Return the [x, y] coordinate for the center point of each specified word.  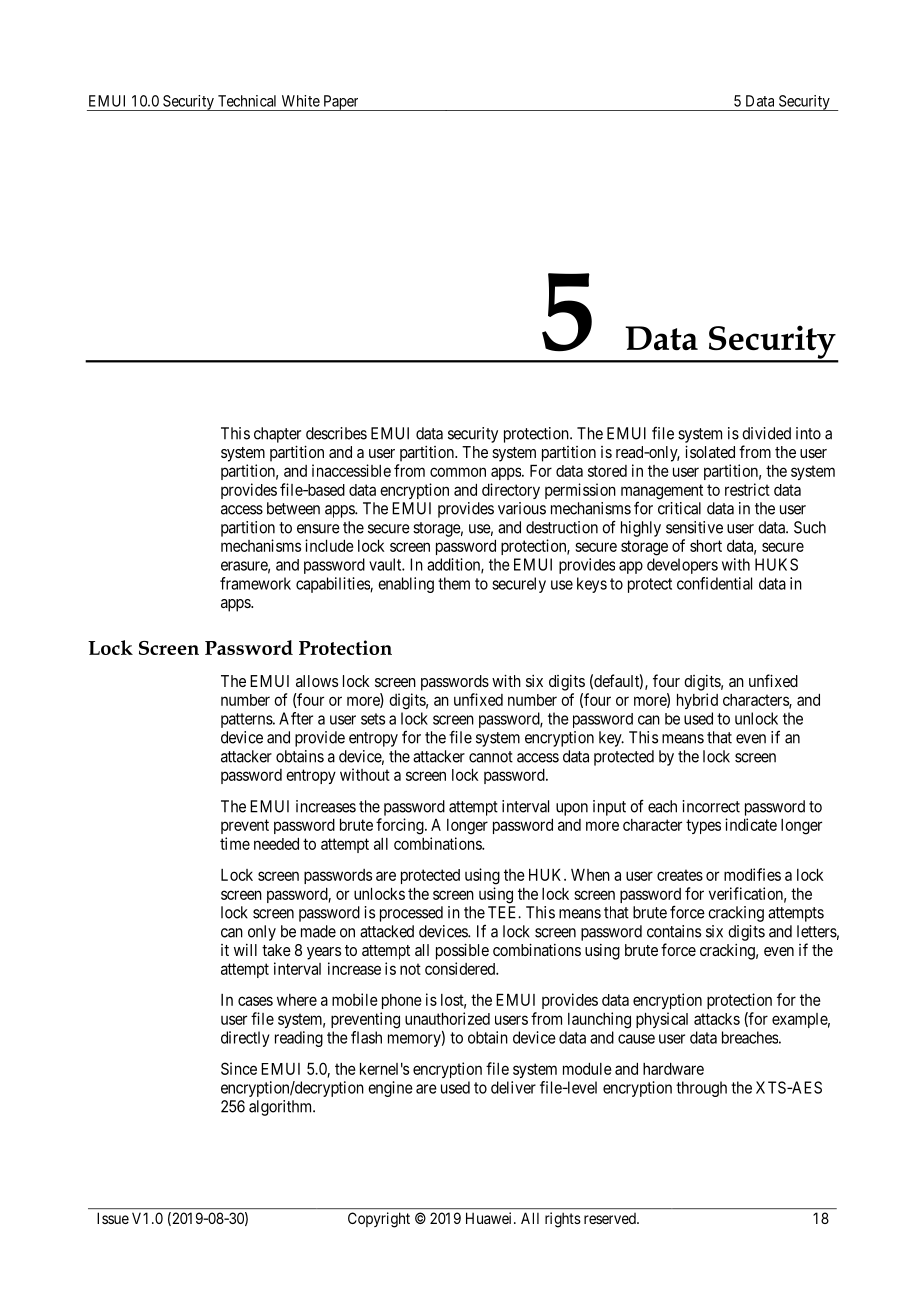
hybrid [697, 701]
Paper [341, 103]
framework [255, 583]
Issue [113, 1218]
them [454, 583]
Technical [247, 101]
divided [766, 433]
